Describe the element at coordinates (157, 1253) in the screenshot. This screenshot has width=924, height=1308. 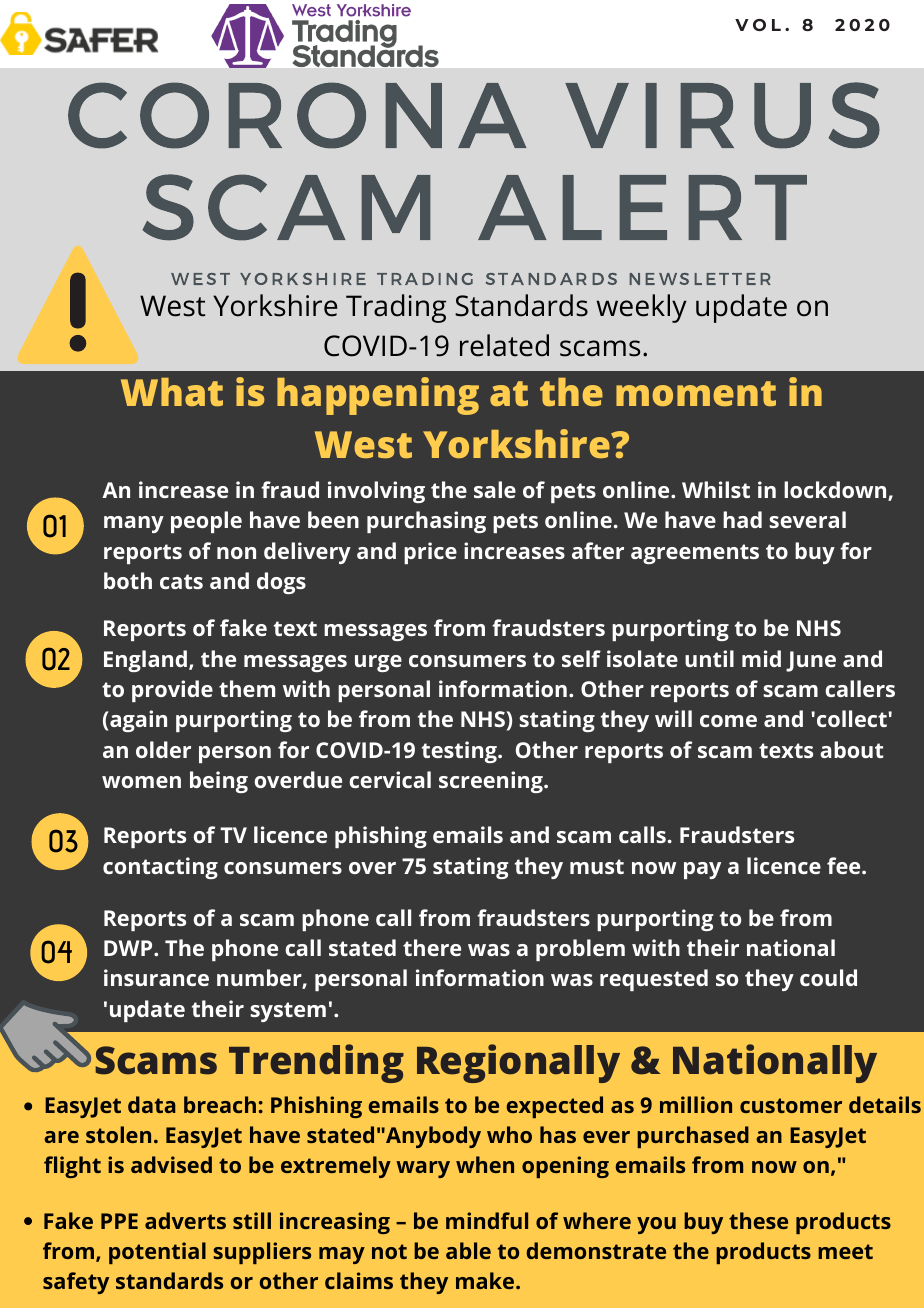
I see `potential` at that location.
